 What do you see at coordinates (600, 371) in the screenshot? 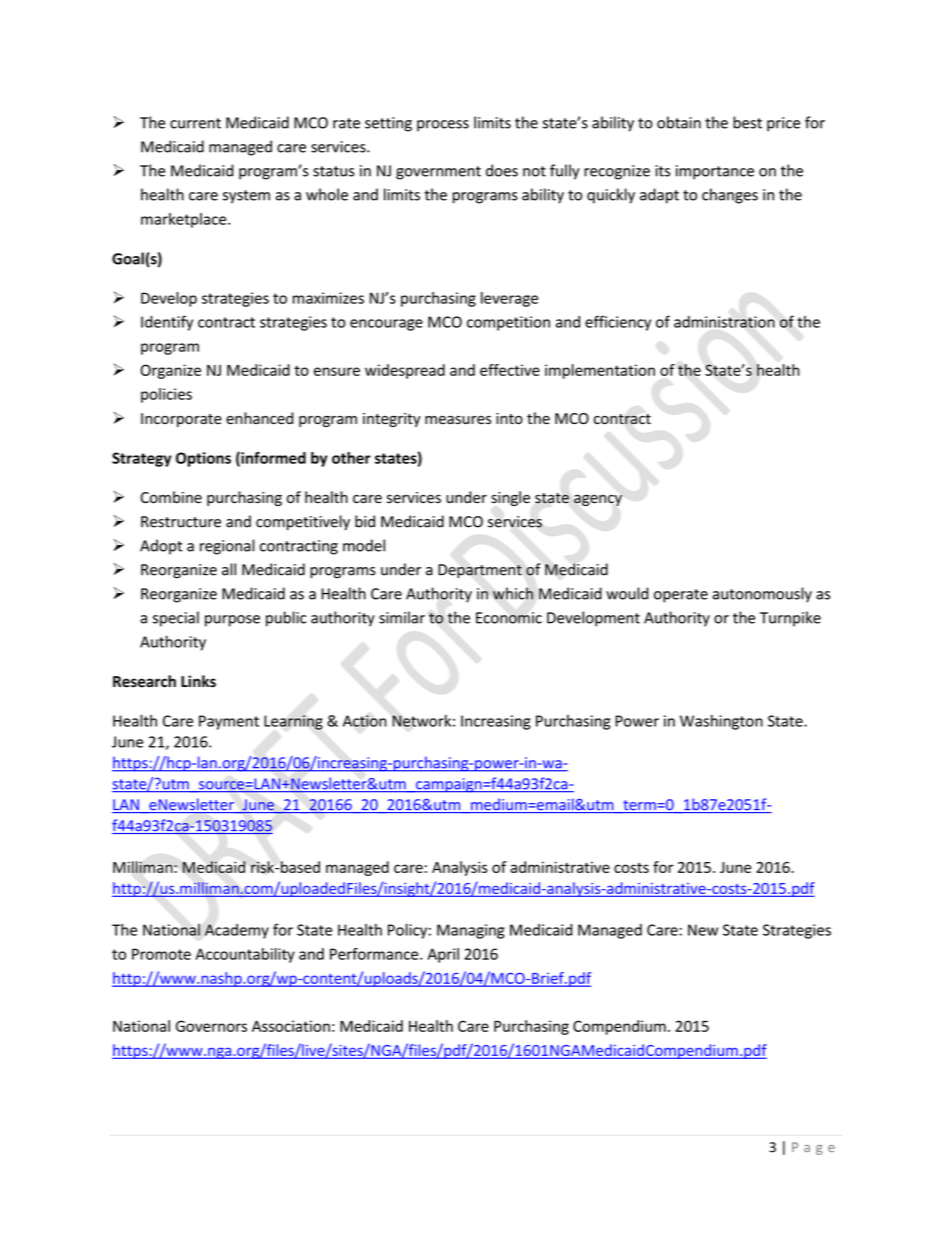
I see `implementation` at bounding box center [600, 371].
